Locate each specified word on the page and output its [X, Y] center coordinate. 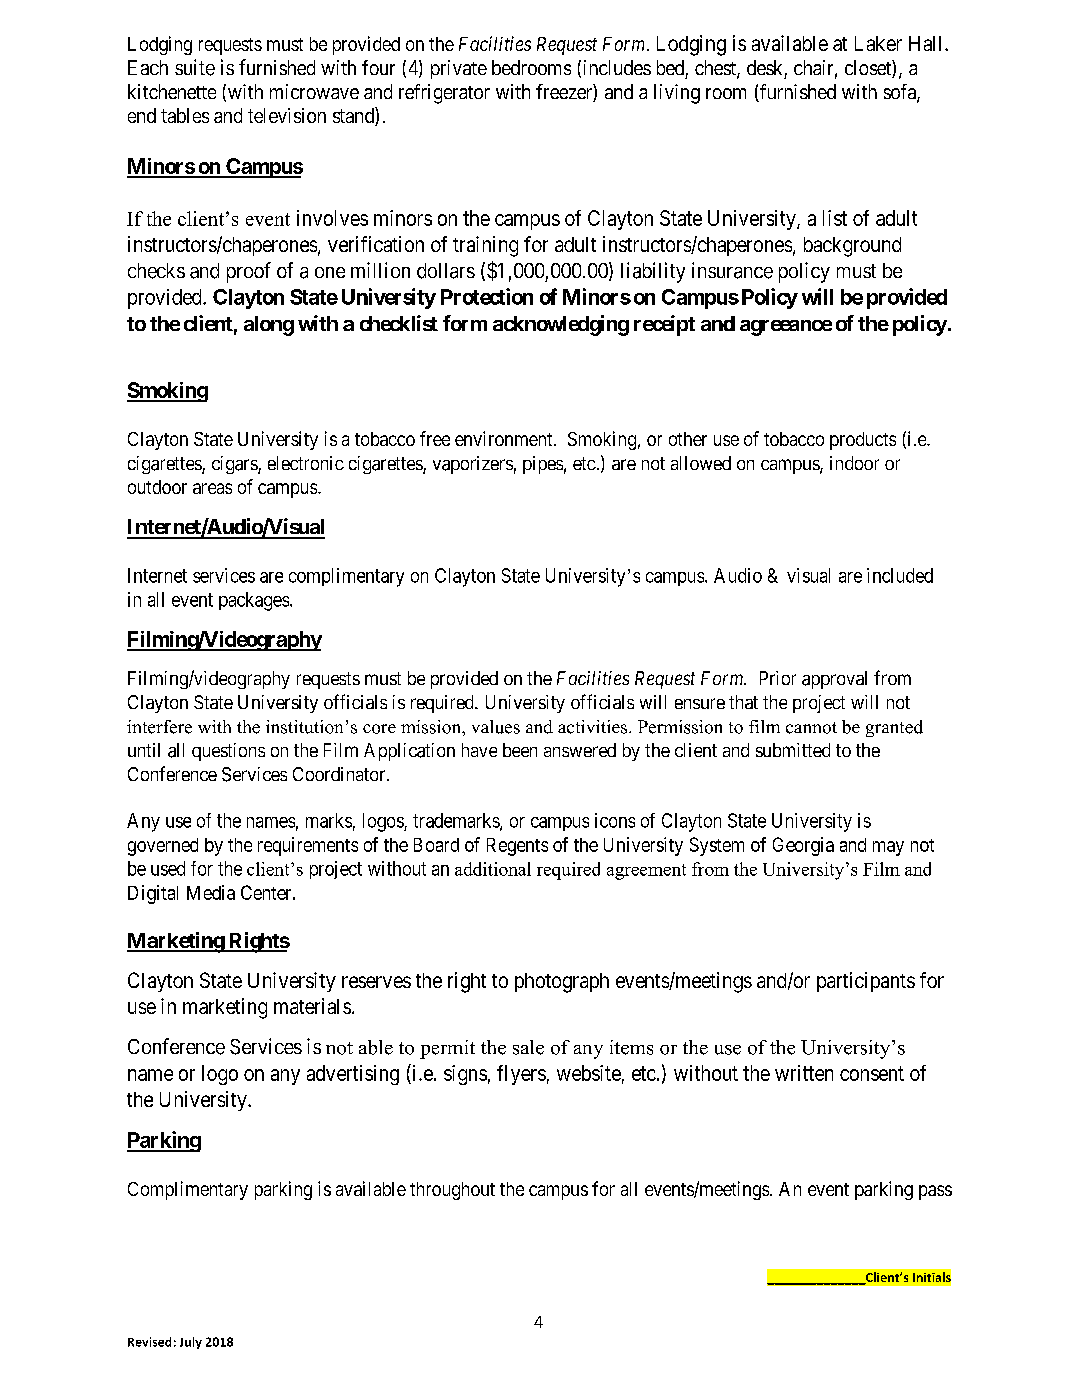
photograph [562, 983]
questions [228, 752]
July [191, 1343]
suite [195, 67]
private [459, 69]
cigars [235, 465]
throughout [452, 1191]
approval [834, 680]
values [496, 727]
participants [866, 982]
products [863, 441]
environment [505, 438]
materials [312, 1006]
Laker [878, 43]
